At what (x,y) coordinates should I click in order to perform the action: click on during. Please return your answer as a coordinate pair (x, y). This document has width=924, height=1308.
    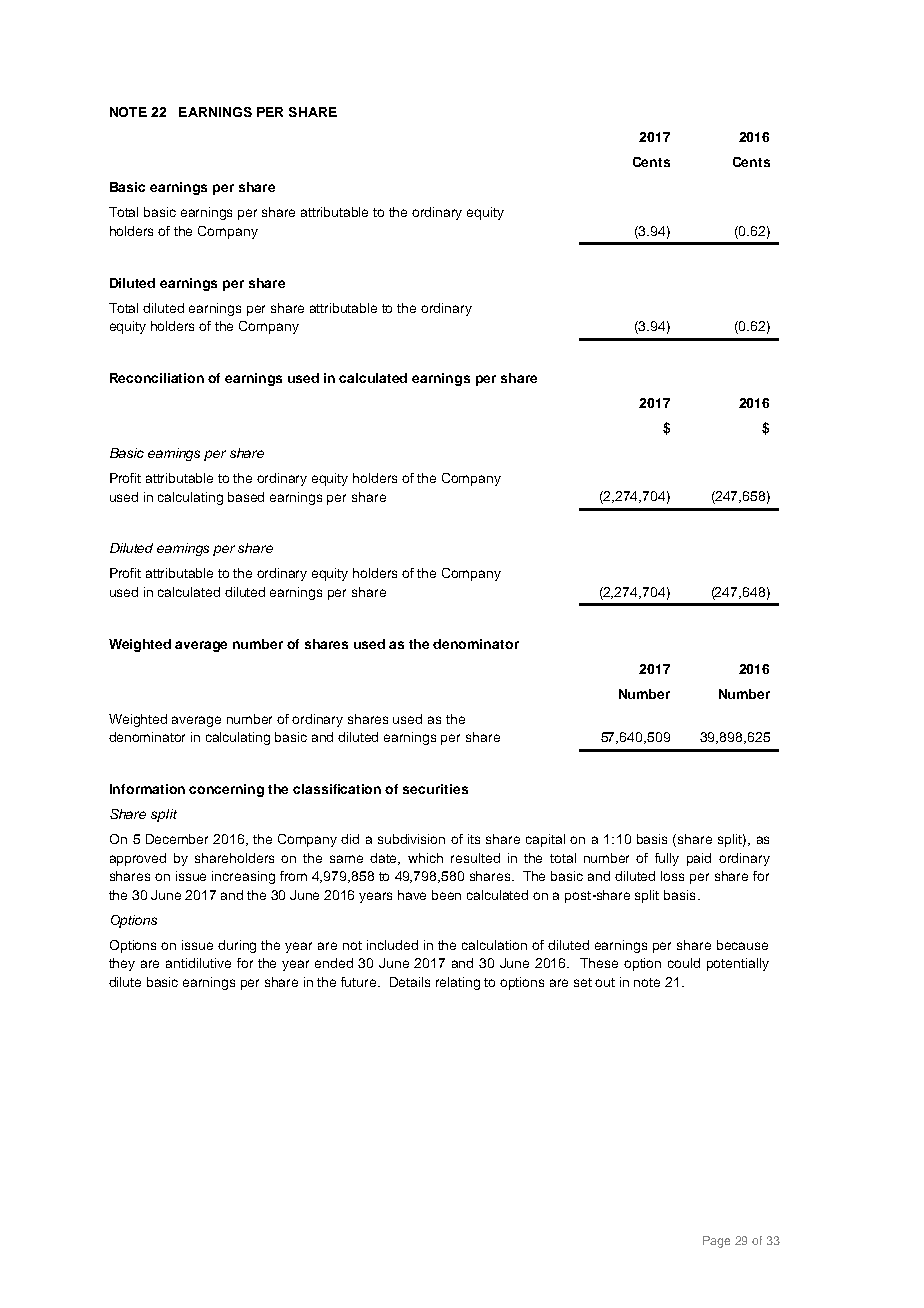
    Looking at the image, I should click on (237, 946).
